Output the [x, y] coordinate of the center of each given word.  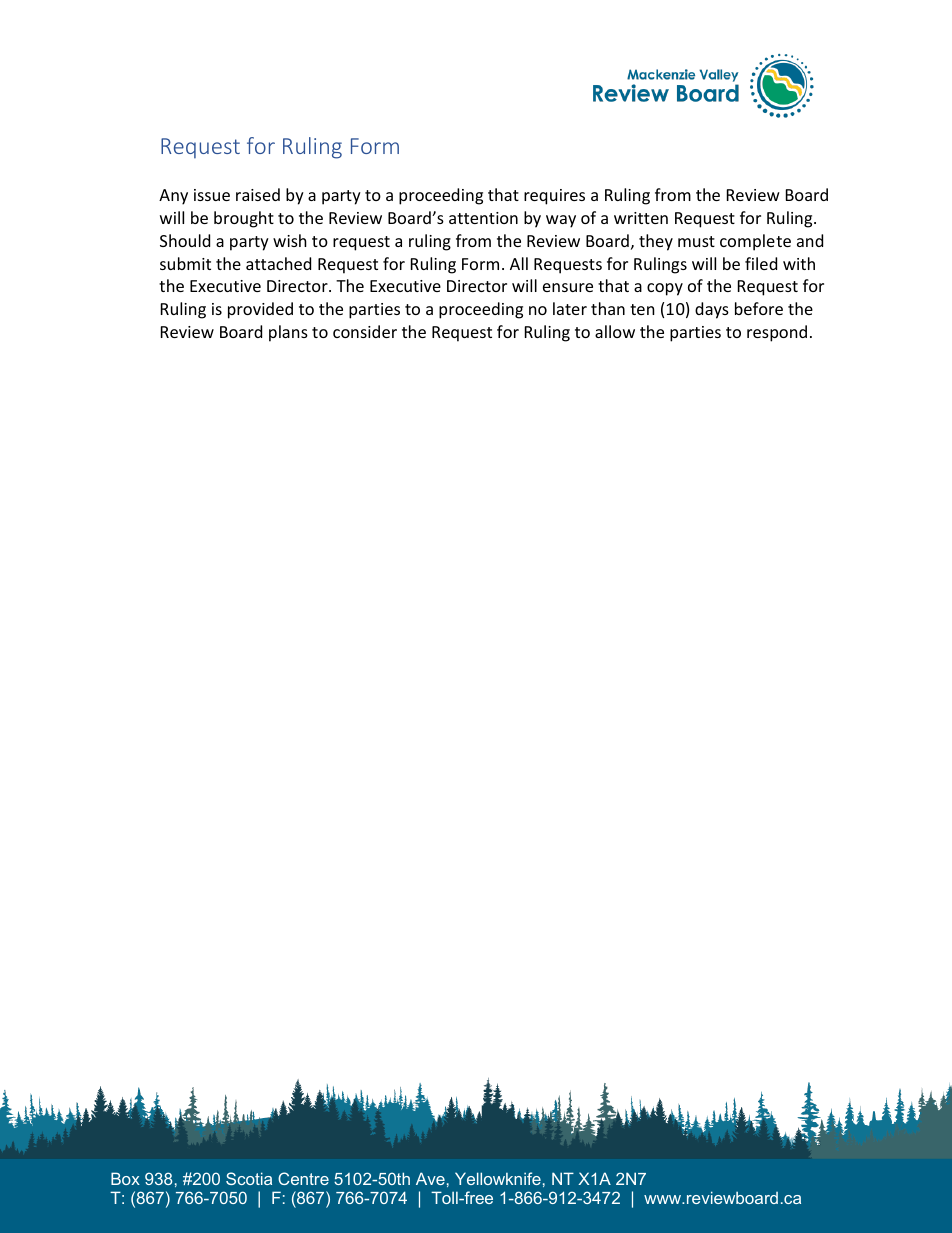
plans [288, 333]
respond [777, 333]
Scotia [249, 1178]
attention [483, 218]
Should [185, 240]
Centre [303, 1178]
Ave [430, 1178]
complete [755, 242]
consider [365, 331]
